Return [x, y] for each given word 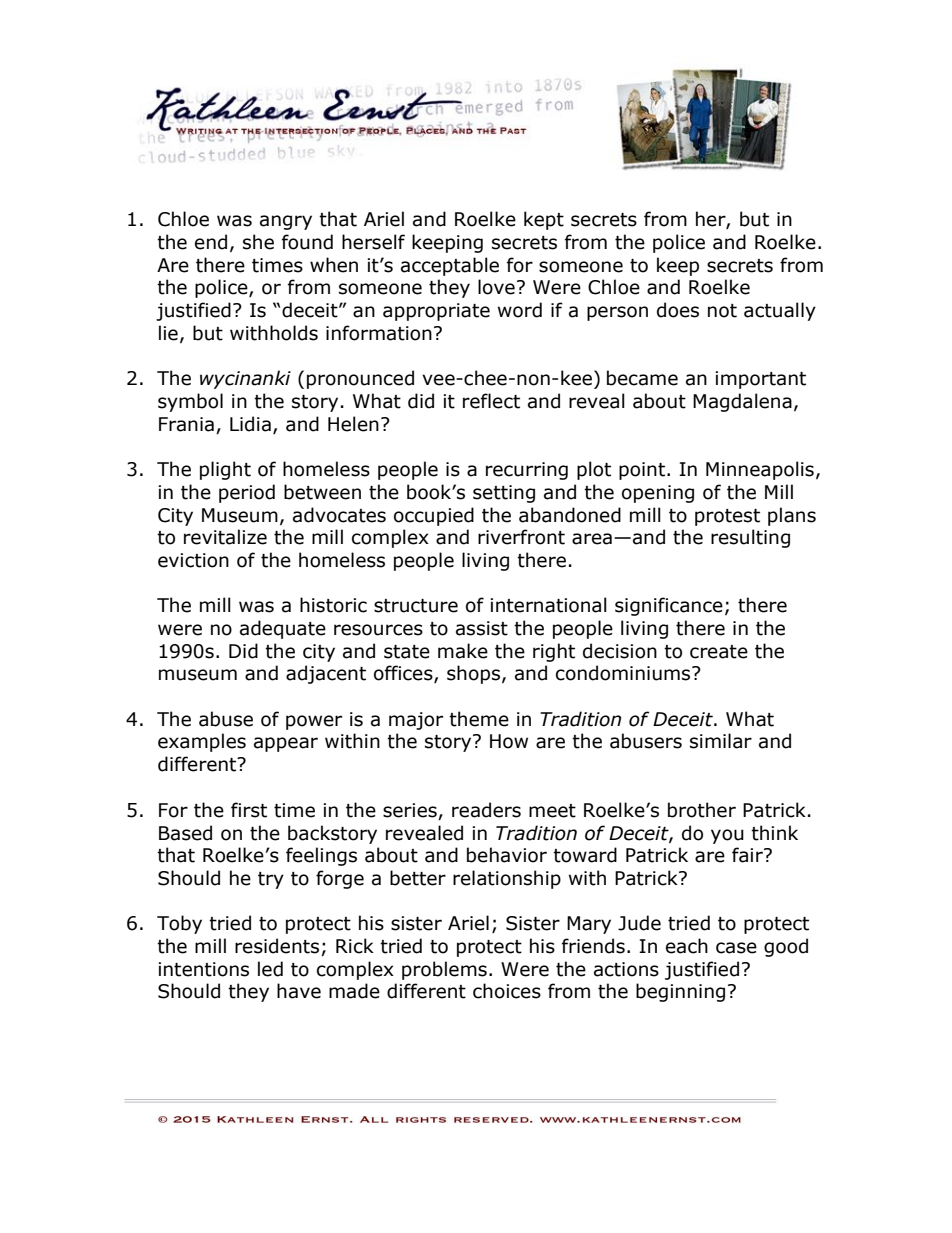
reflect [491, 401]
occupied [434, 516]
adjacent [326, 674]
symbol [190, 402]
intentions [203, 969]
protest [727, 517]
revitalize [225, 537]
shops [473, 674]
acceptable [450, 266]
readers [486, 810]
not [722, 311]
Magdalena [742, 402]
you [727, 836]
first [249, 810]
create [719, 652]
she [258, 242]
